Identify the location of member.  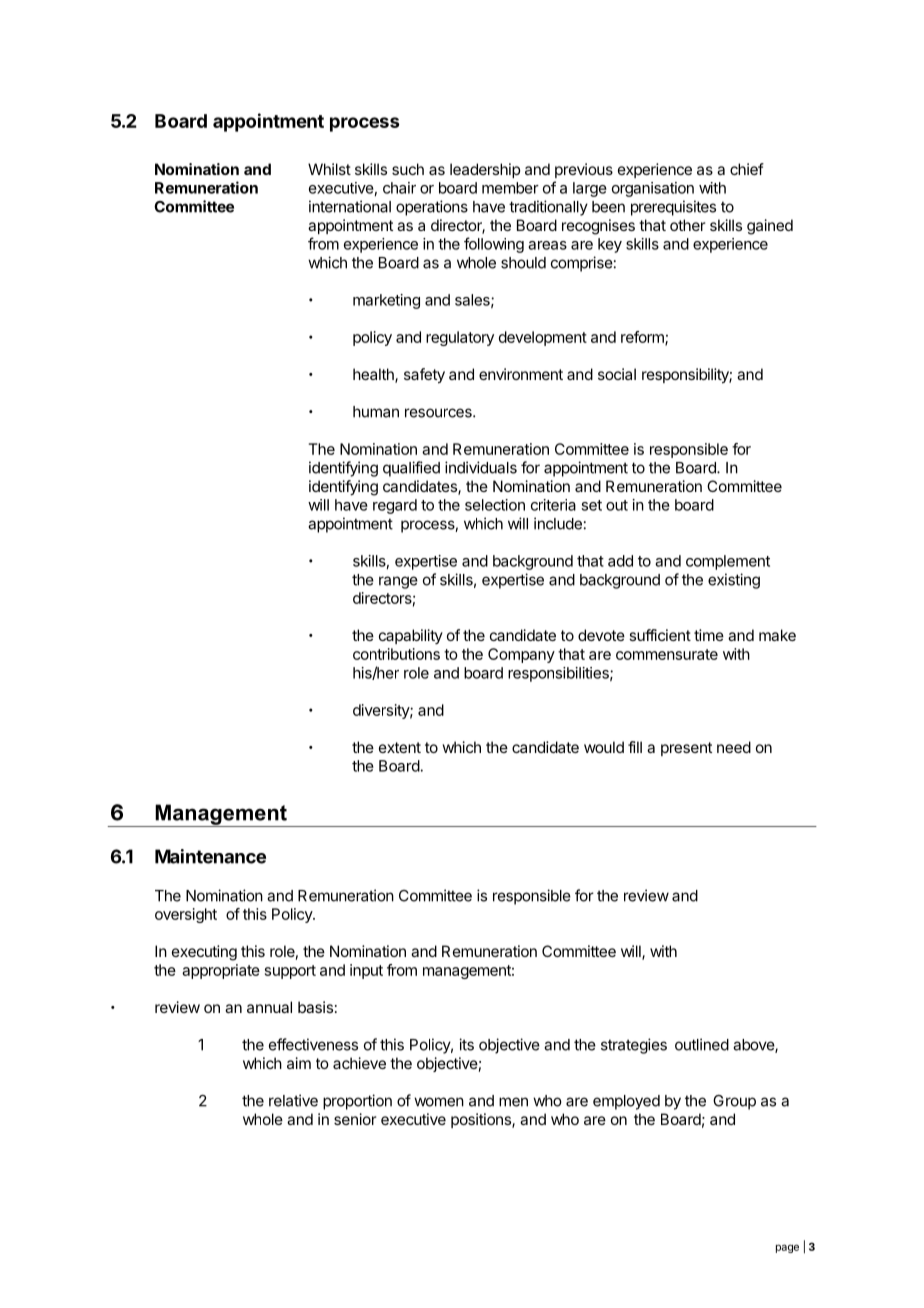
(510, 188).
